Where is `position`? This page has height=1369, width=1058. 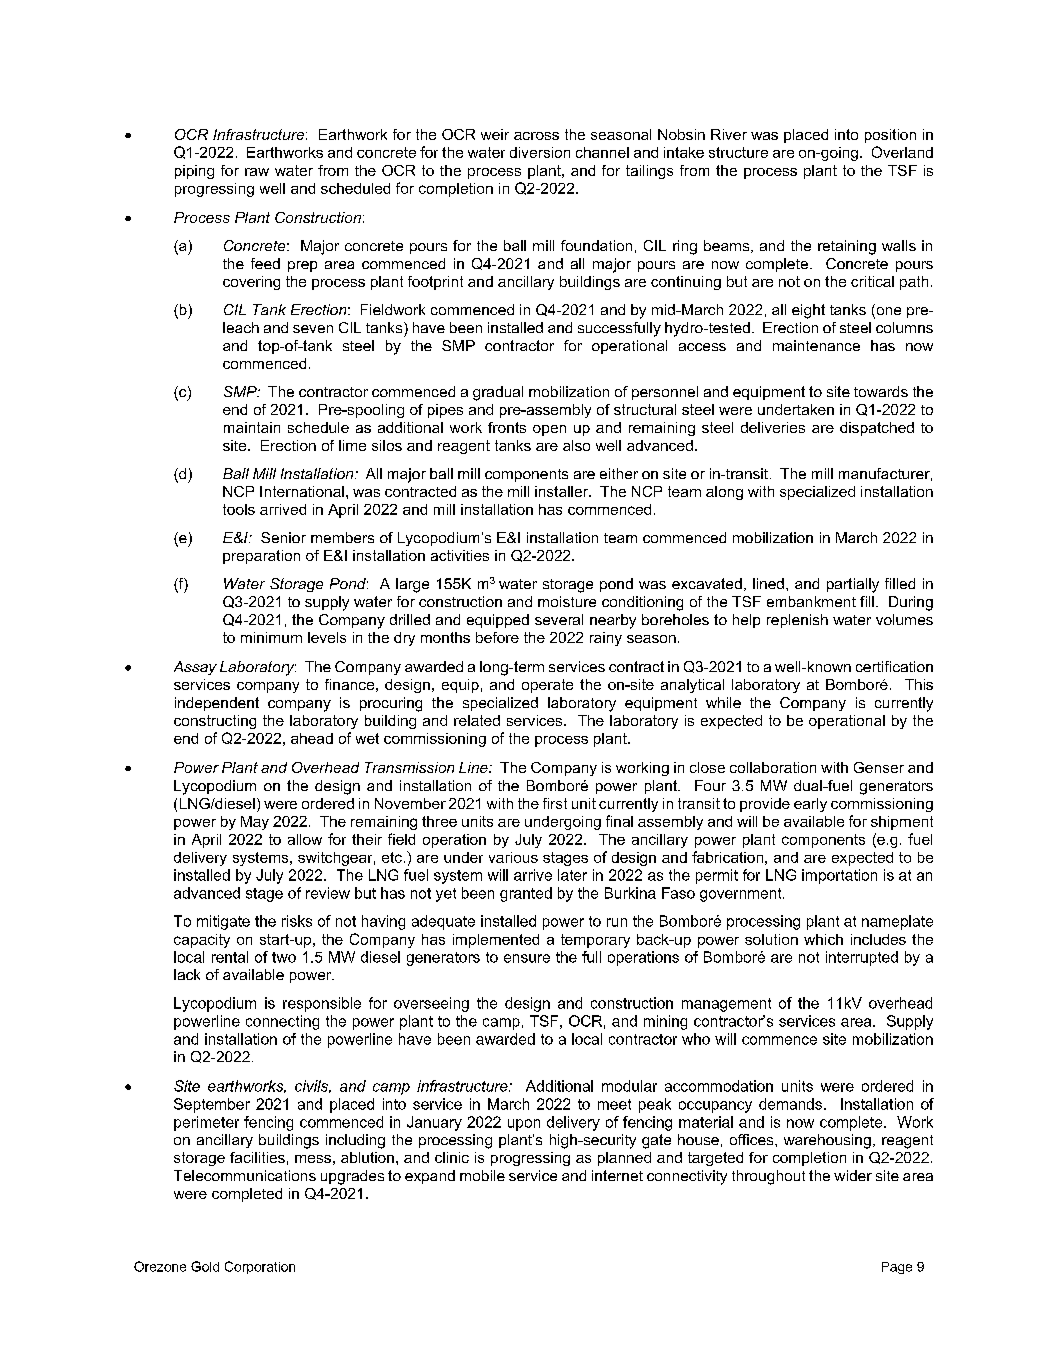 position is located at coordinates (890, 136).
